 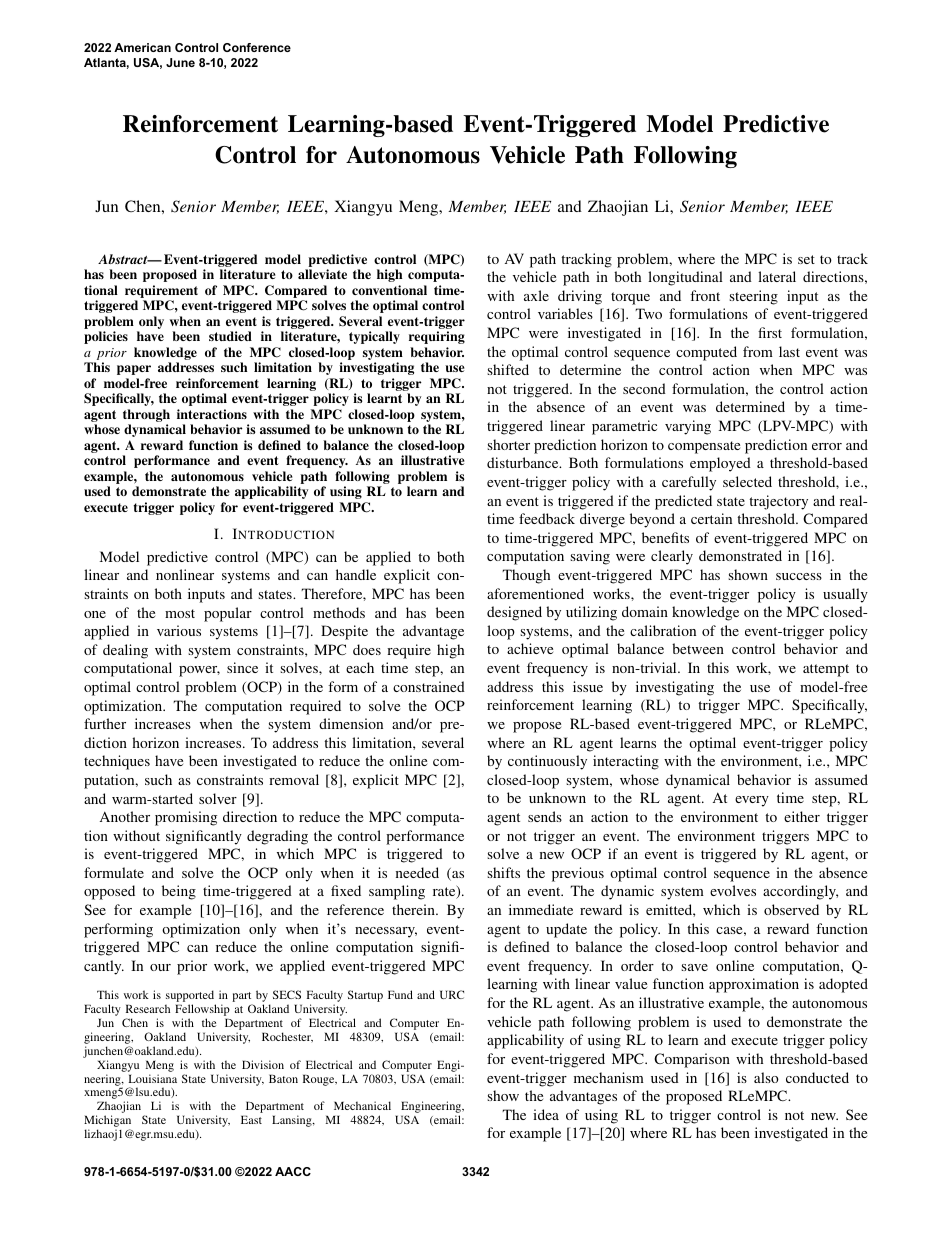 I want to click on success, so click(x=799, y=576).
